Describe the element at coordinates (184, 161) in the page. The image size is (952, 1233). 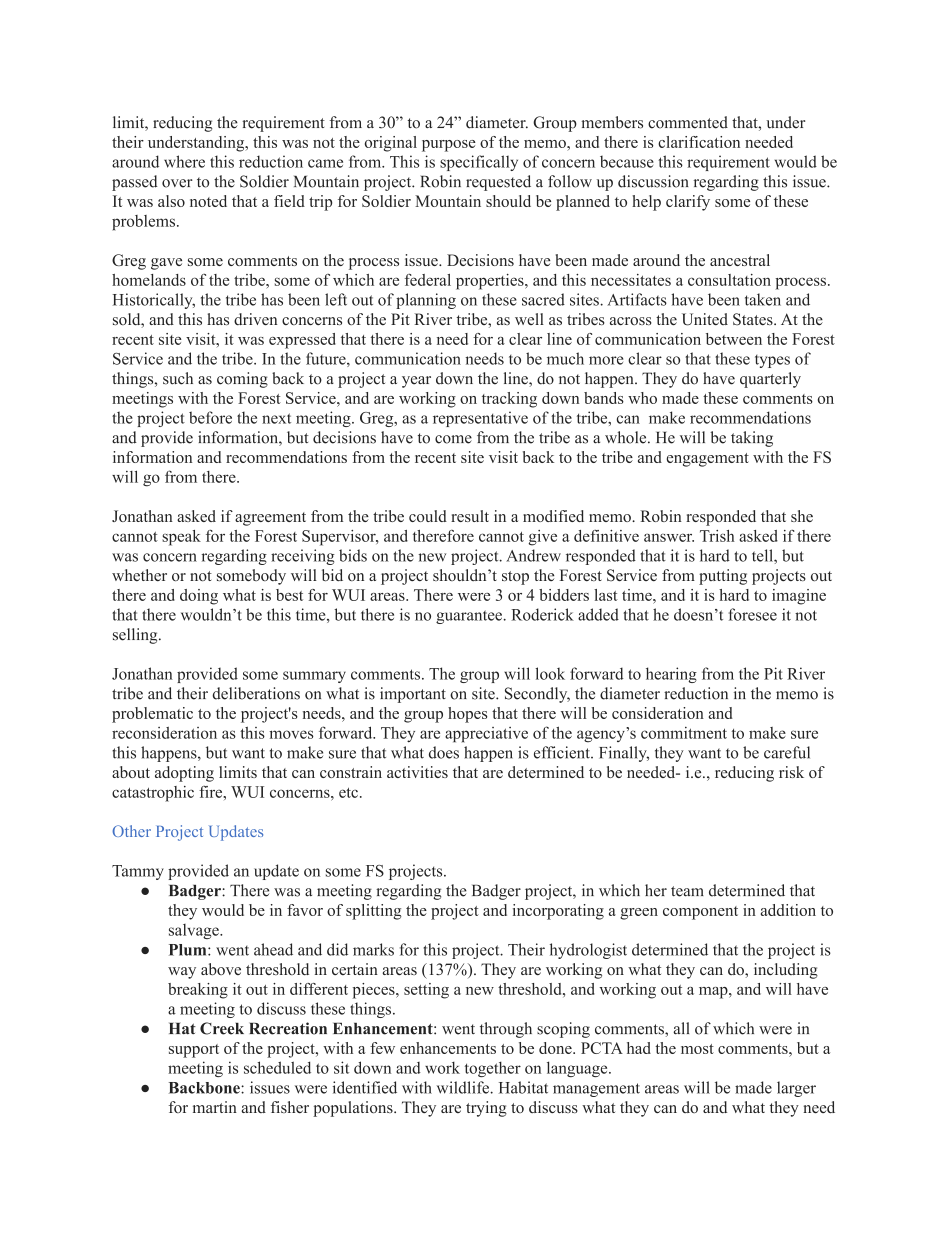
I see `where` at that location.
